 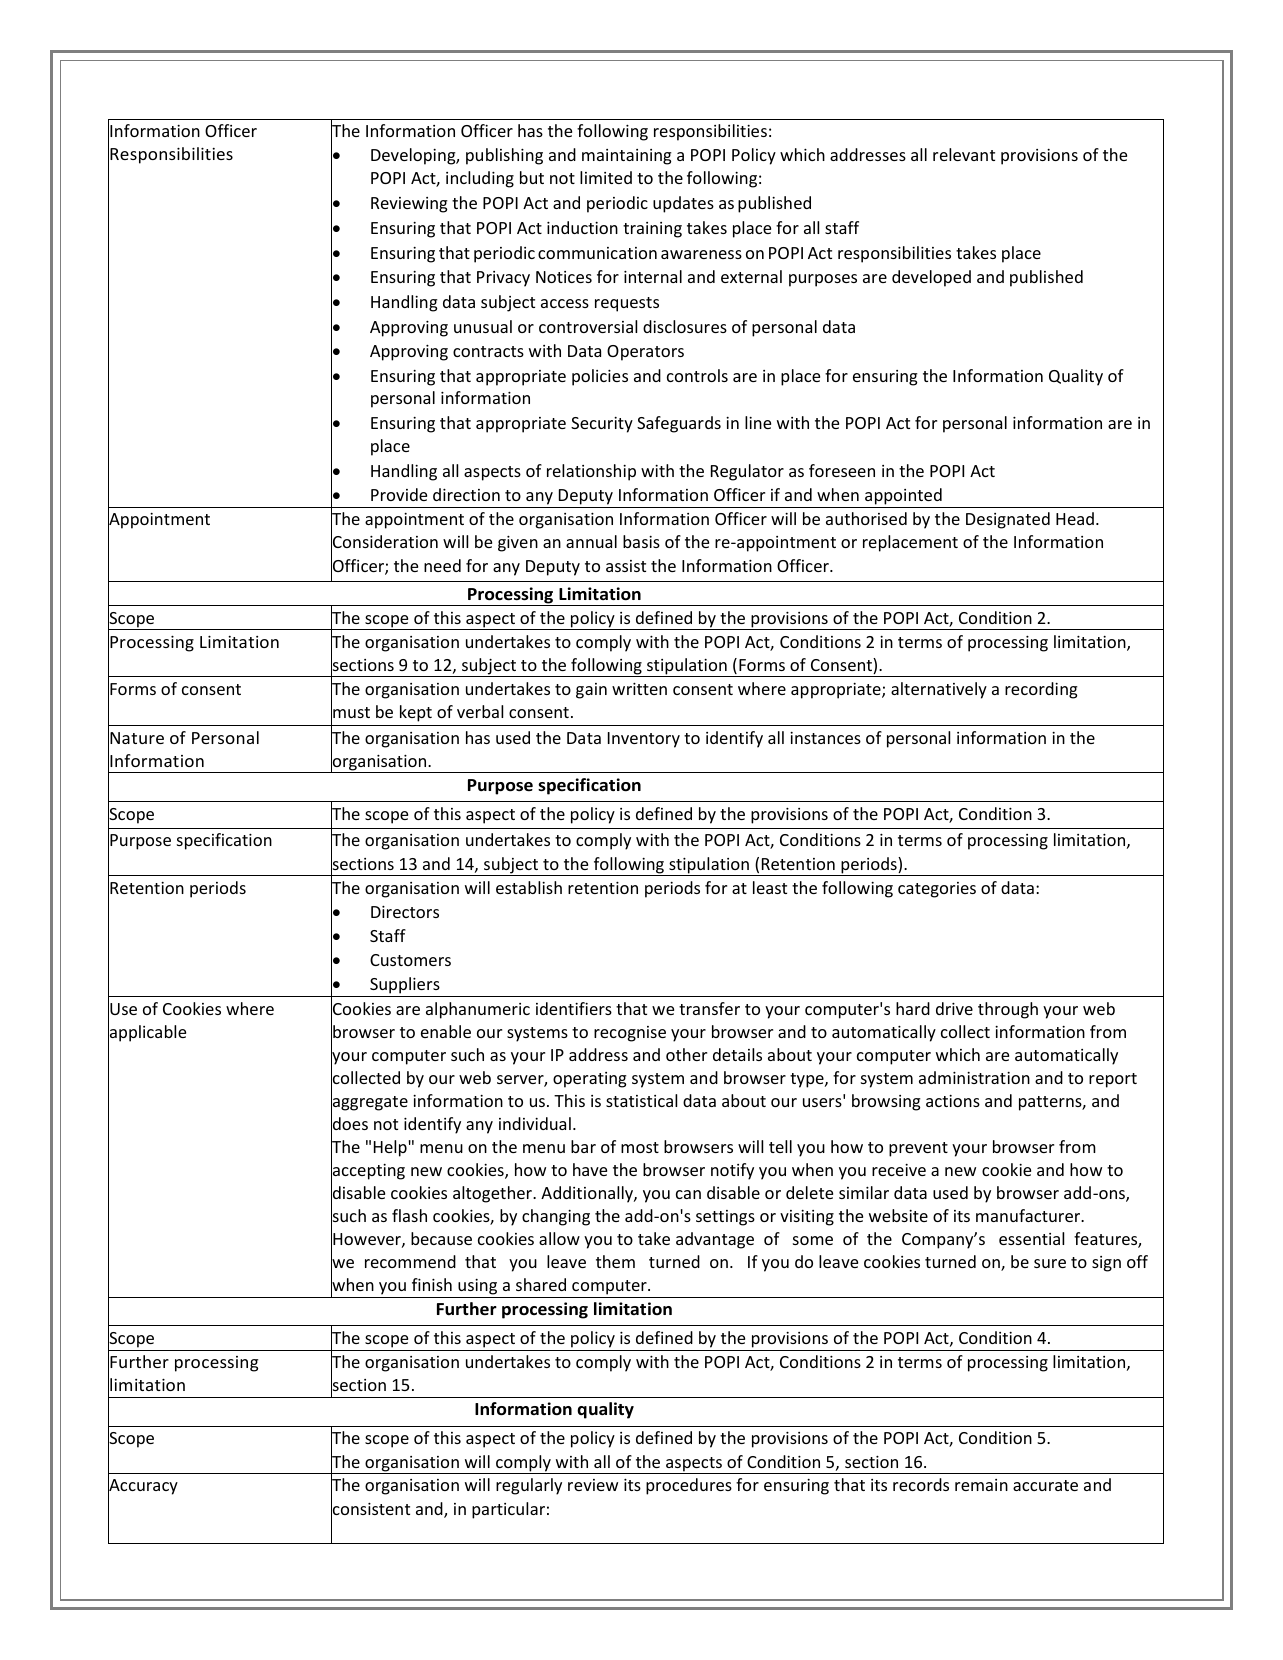 What do you see at coordinates (640, 1147) in the screenshot?
I see `most` at bounding box center [640, 1147].
